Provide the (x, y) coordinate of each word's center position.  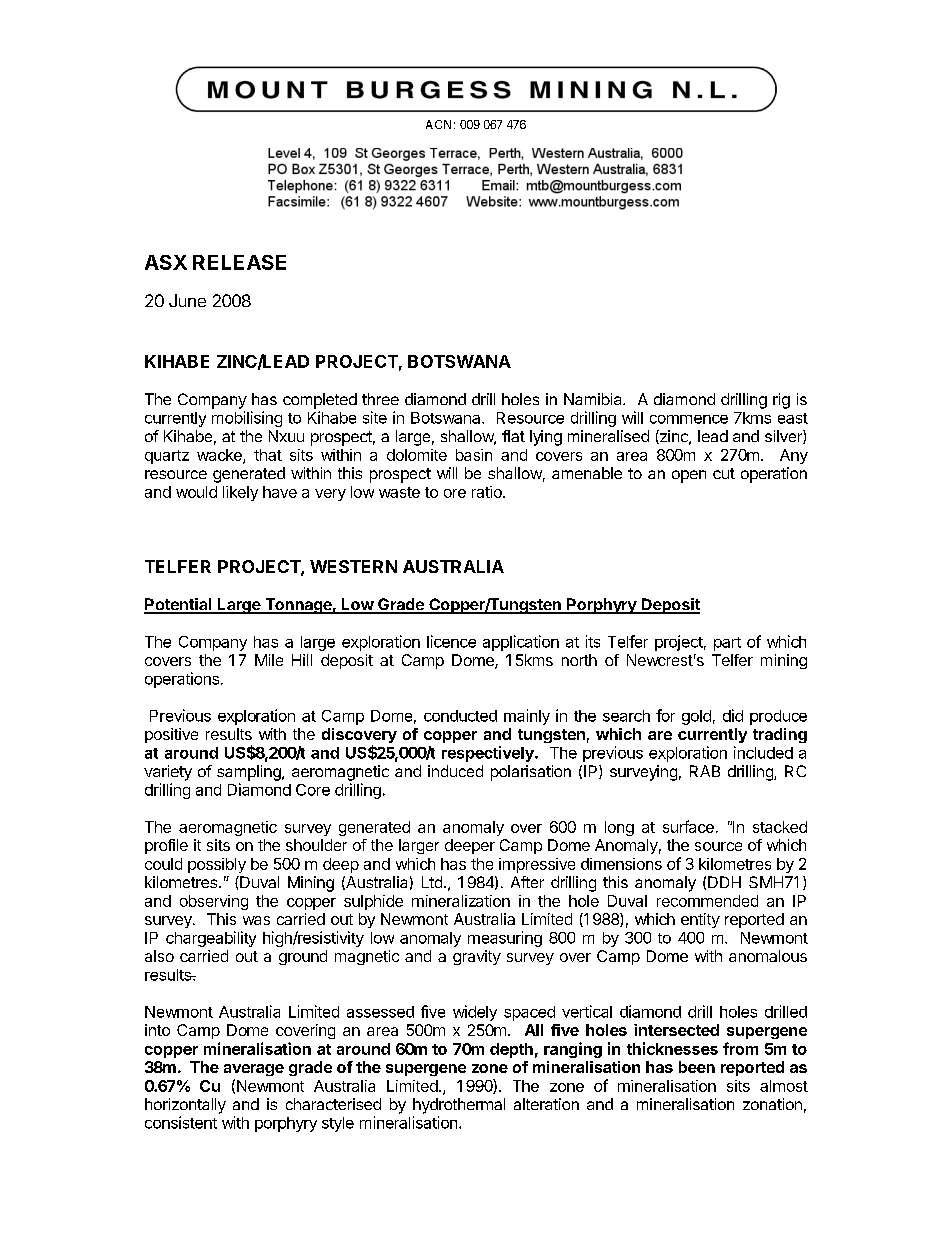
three (380, 399)
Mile (269, 660)
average (254, 1070)
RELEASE (239, 262)
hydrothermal (459, 1106)
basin (474, 455)
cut (724, 473)
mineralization (461, 901)
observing (214, 902)
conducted (460, 716)
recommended (707, 901)
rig (781, 401)
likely (240, 493)
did (733, 715)
